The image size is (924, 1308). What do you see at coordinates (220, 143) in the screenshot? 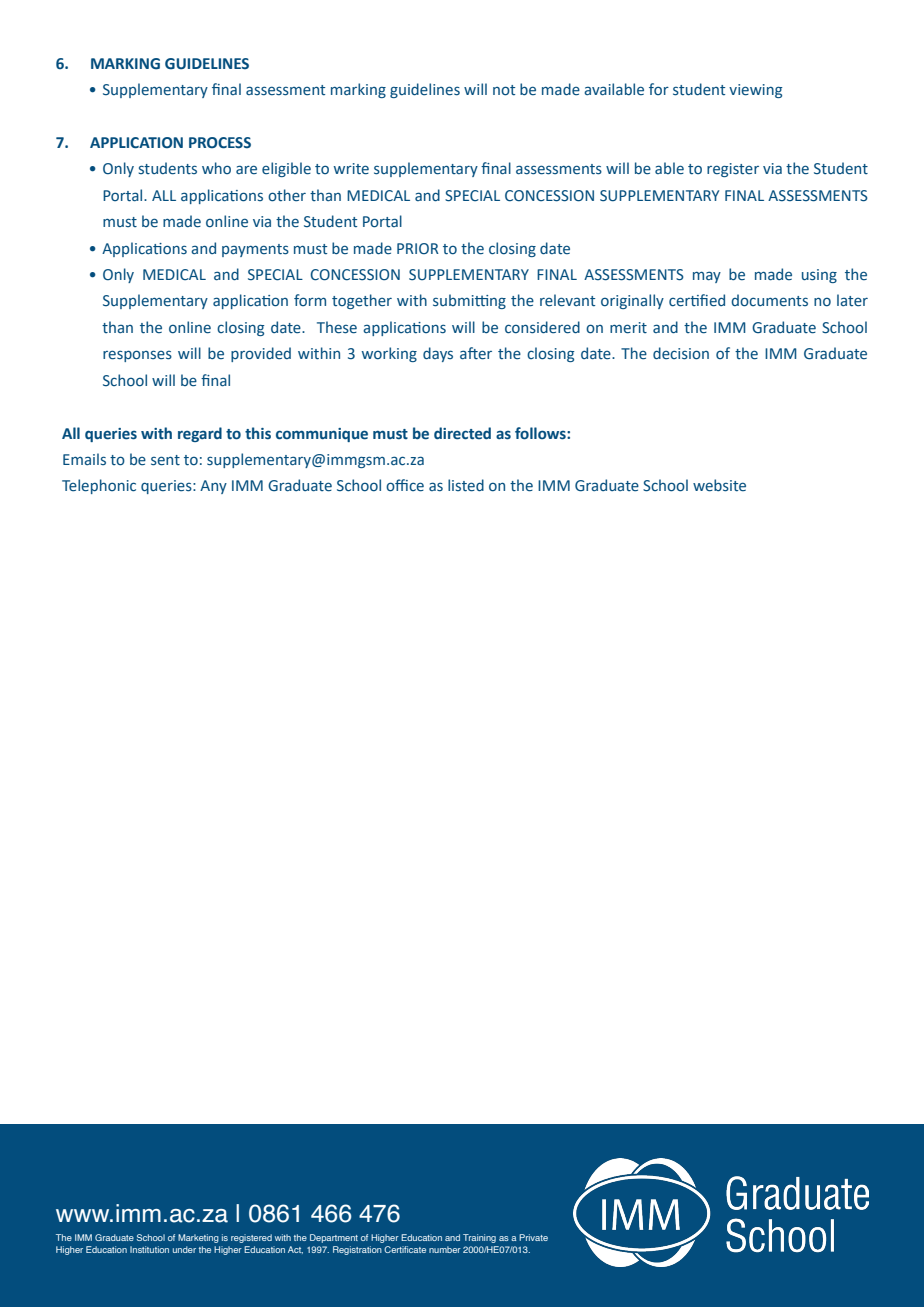
I see `PROCESS` at bounding box center [220, 143].
